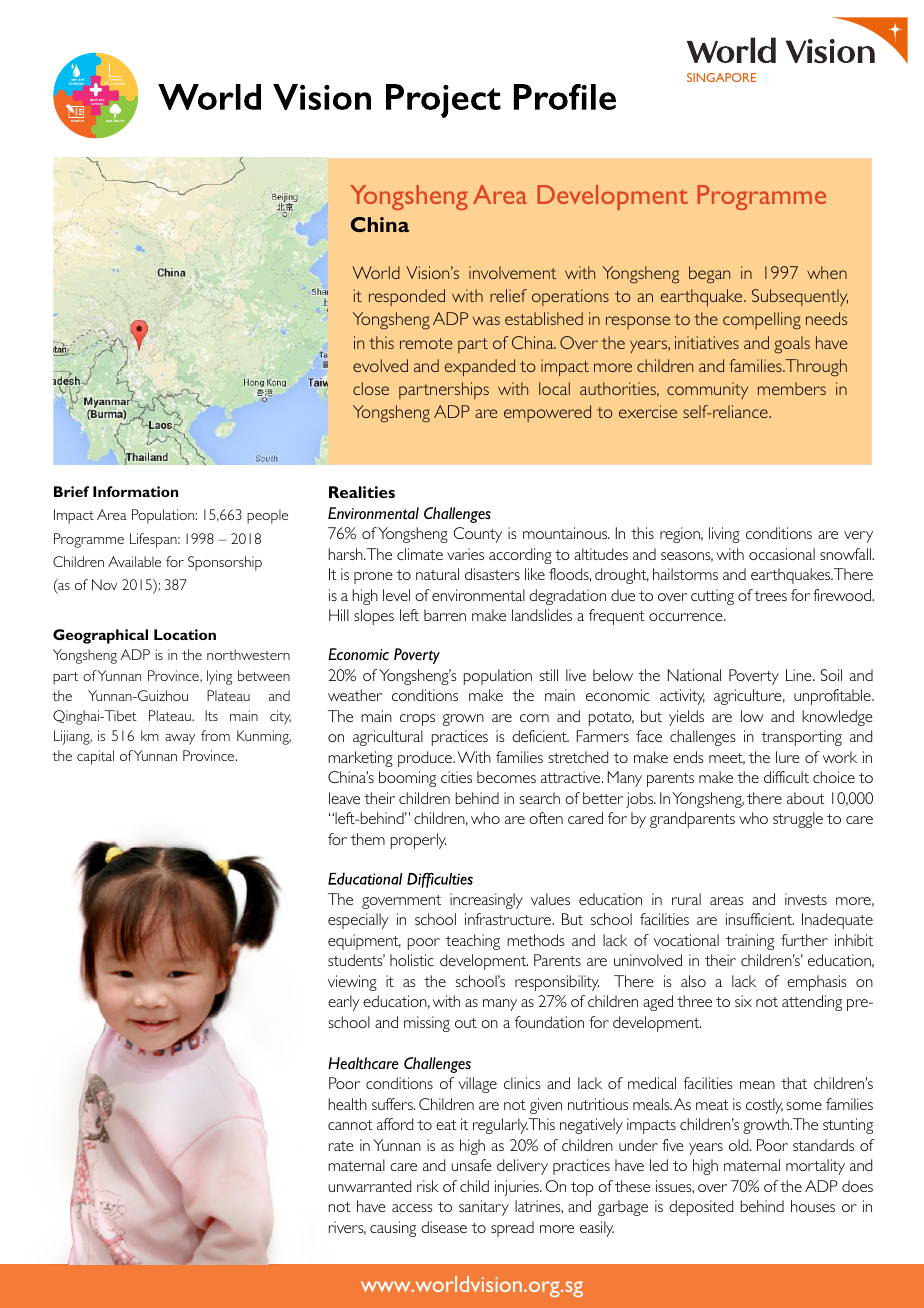  What do you see at coordinates (407, 297) in the screenshot?
I see `responded` at bounding box center [407, 297].
